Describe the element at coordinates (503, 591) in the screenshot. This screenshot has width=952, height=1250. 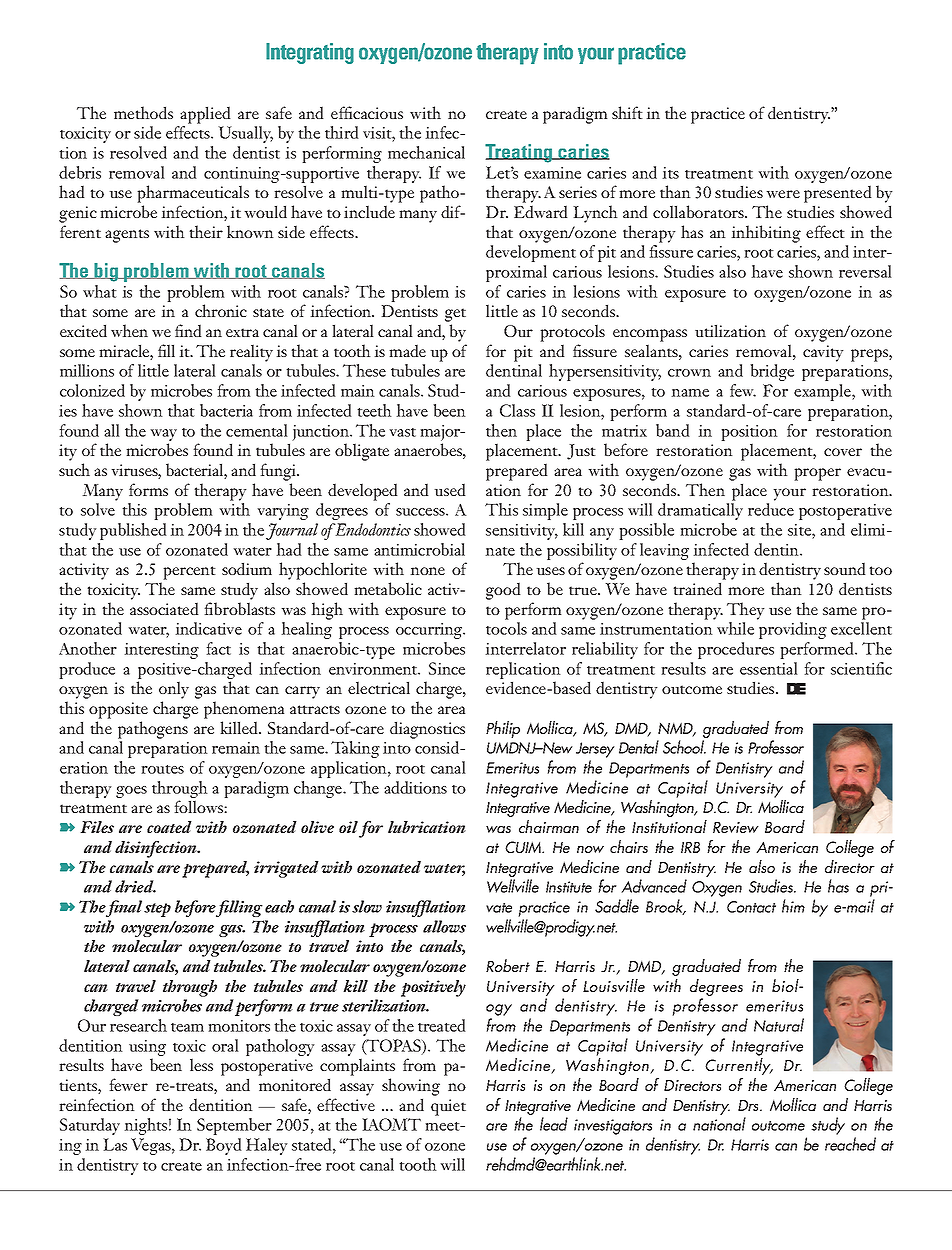
I see `good` at that location.
